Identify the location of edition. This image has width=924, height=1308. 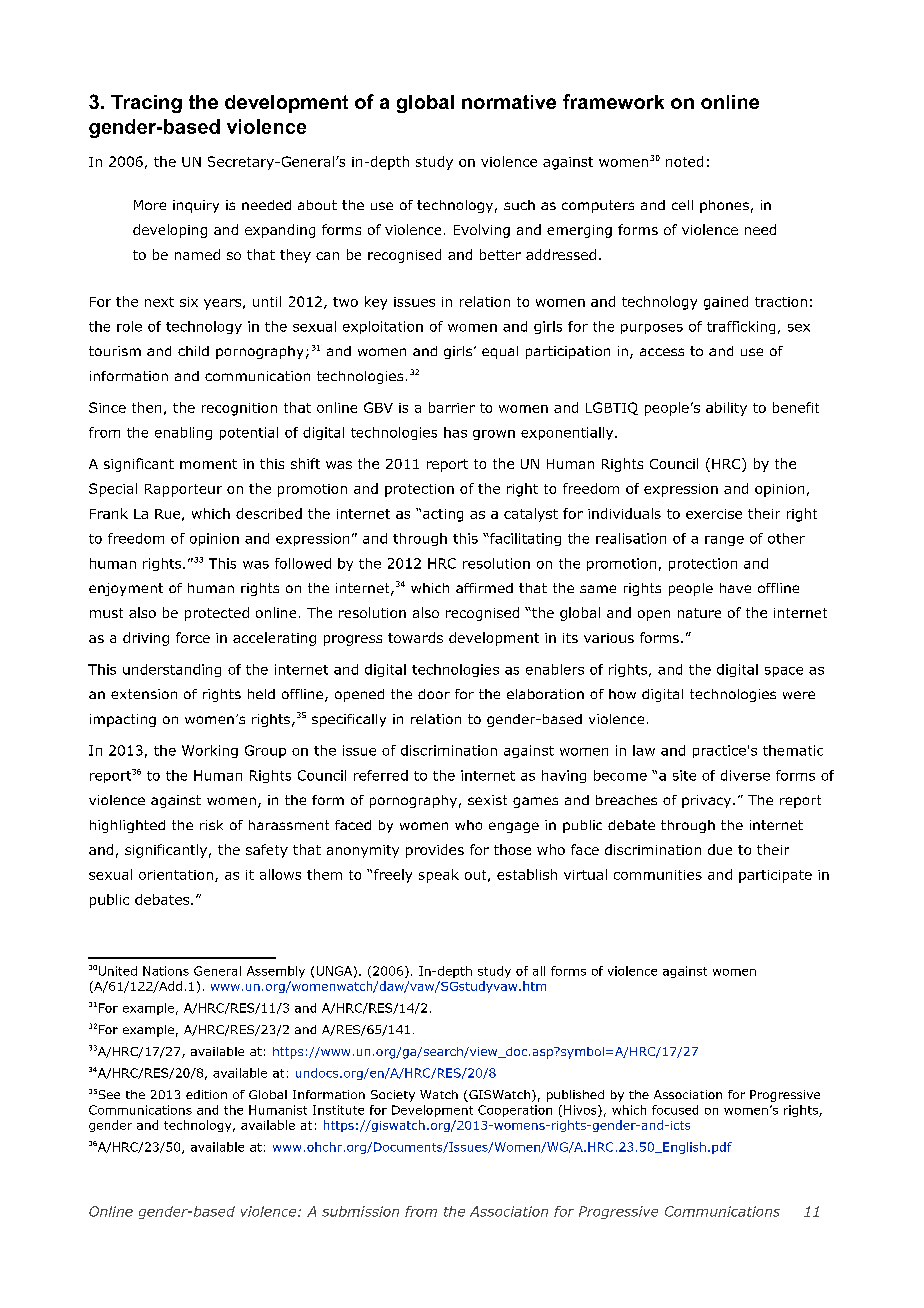
(206, 1094).
